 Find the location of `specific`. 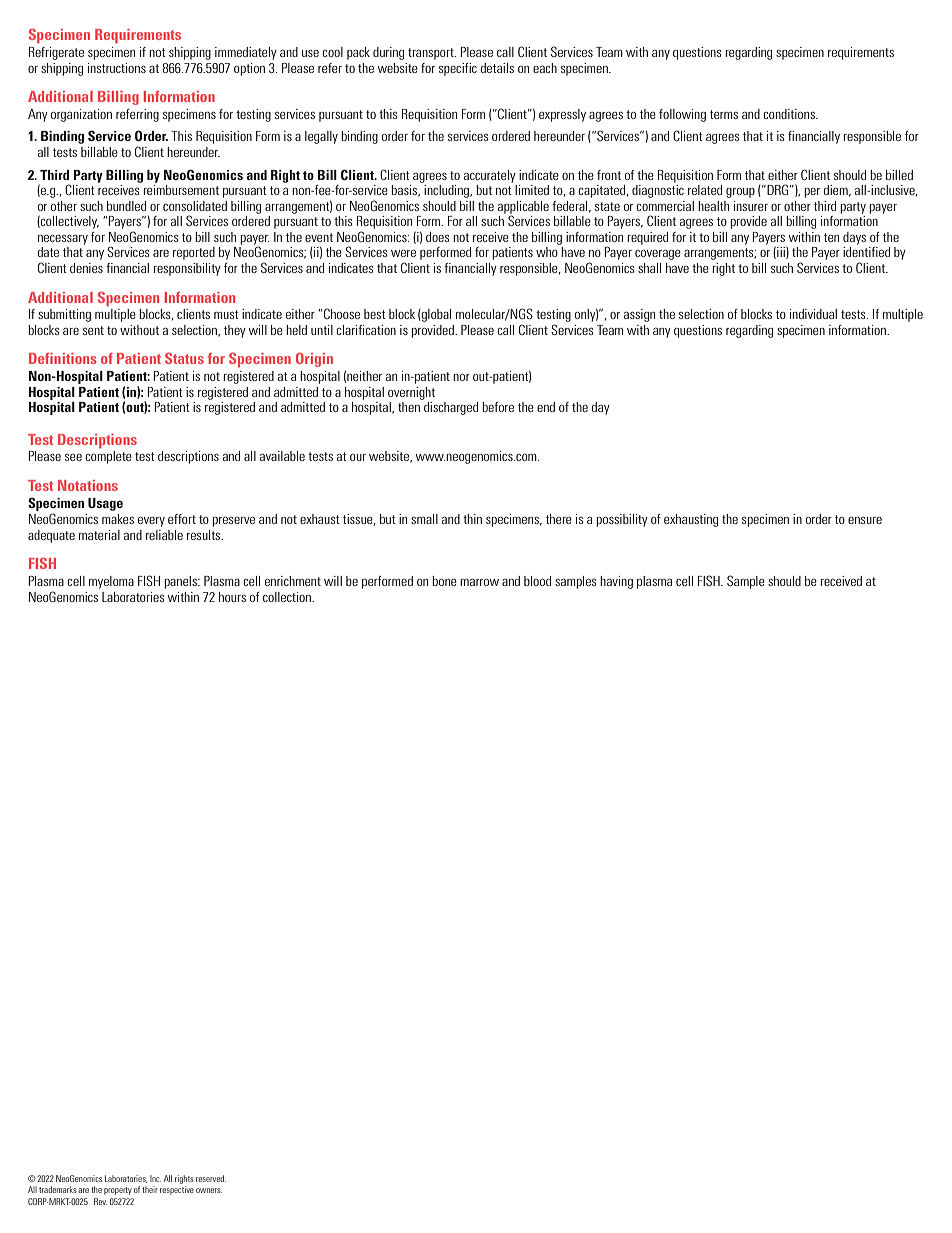

specific is located at coordinates (458, 69).
